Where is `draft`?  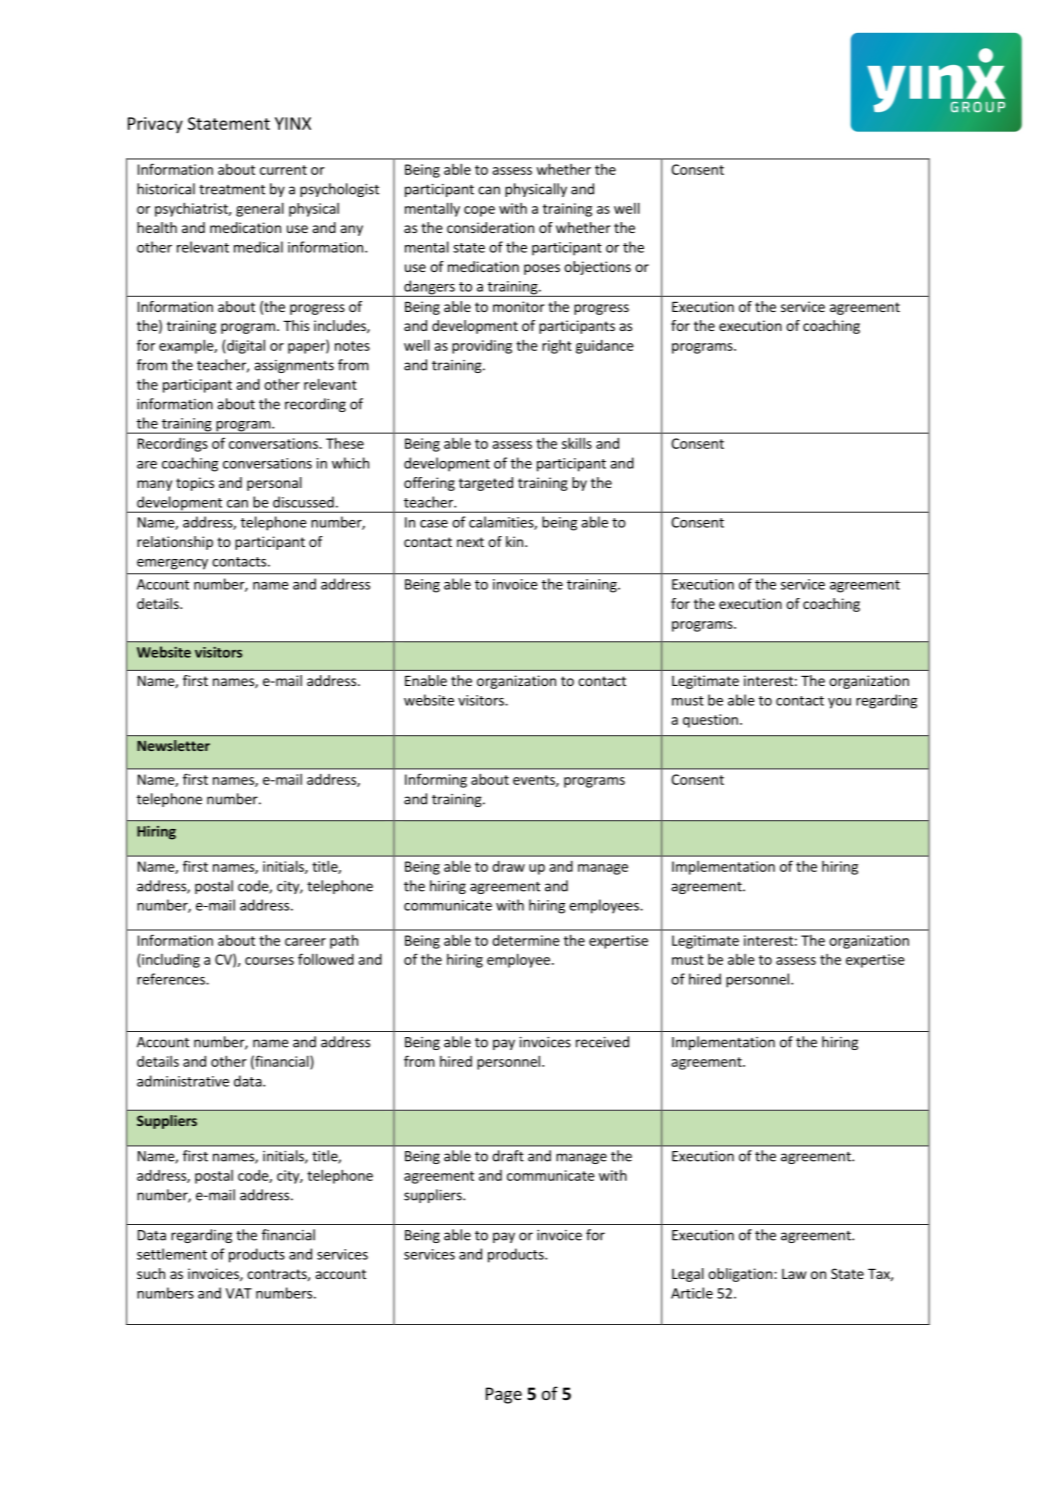 draft is located at coordinates (508, 1156).
